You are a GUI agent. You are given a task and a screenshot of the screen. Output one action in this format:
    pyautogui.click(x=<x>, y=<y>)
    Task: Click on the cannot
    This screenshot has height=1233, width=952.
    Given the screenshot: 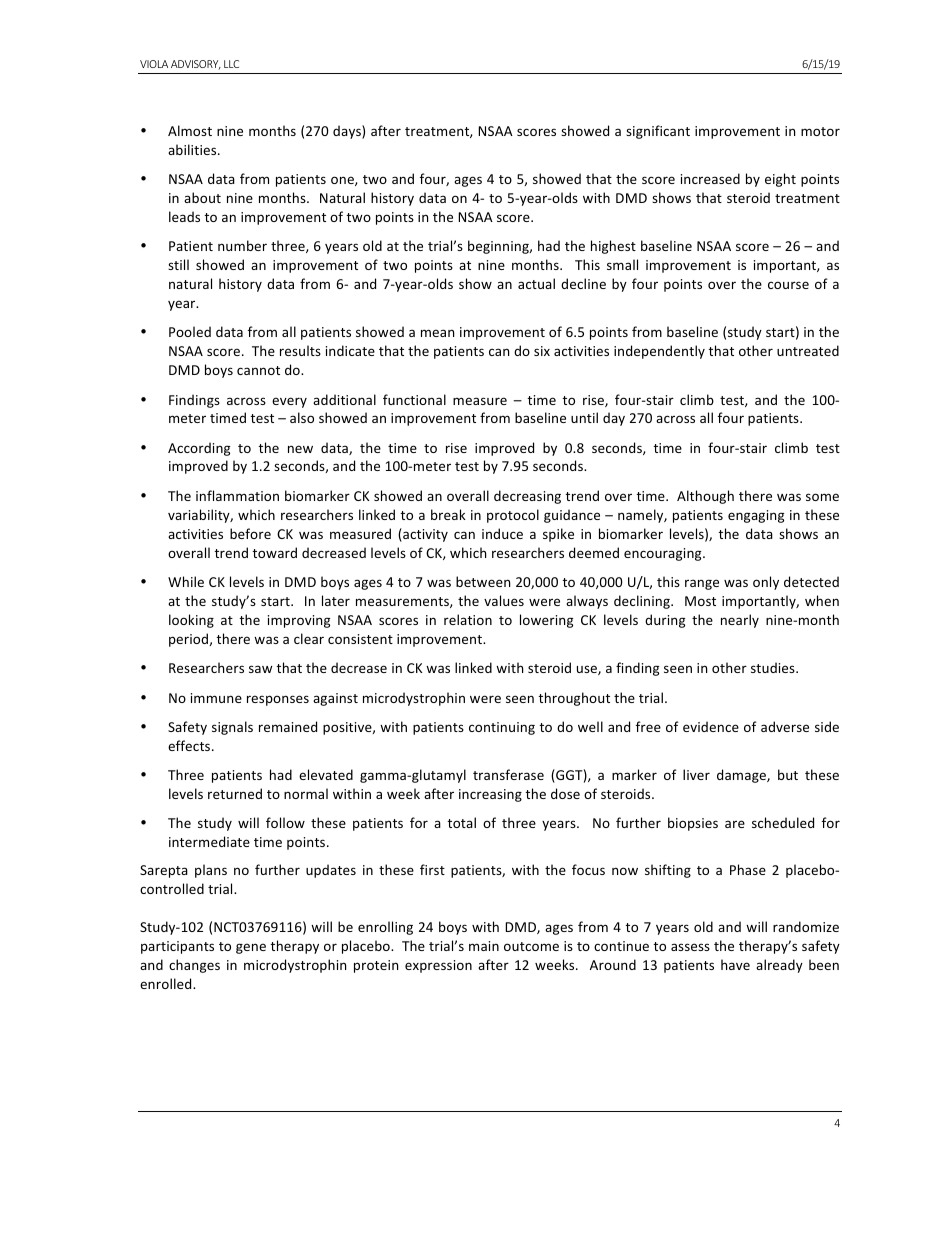 What is the action you would take?
    pyautogui.click(x=258, y=370)
